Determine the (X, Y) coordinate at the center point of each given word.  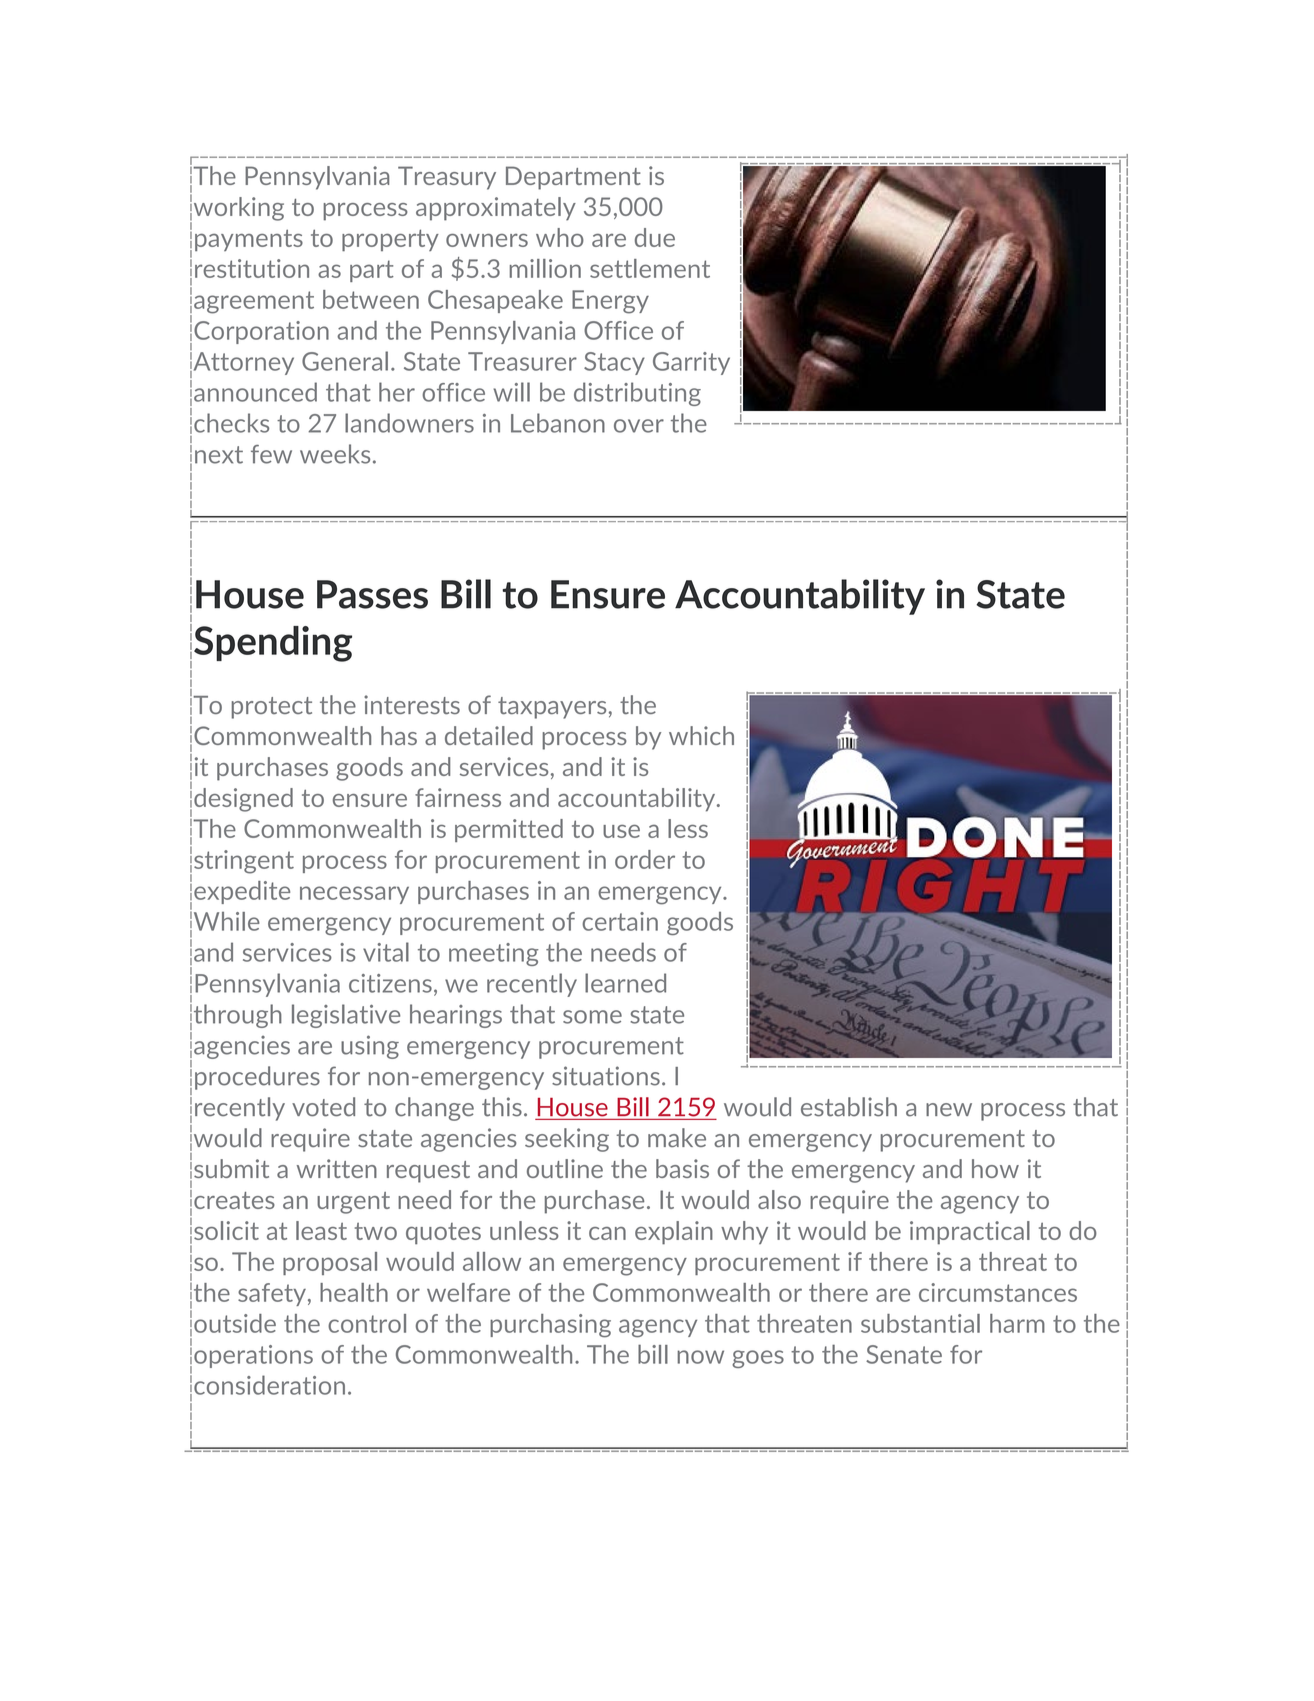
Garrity (691, 363)
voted (323, 1107)
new (949, 1110)
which (701, 735)
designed (243, 800)
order (645, 859)
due (655, 237)
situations (606, 1076)
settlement (650, 268)
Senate (904, 1354)
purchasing (550, 1326)
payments (249, 240)
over (639, 426)
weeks (335, 454)
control (367, 1323)
